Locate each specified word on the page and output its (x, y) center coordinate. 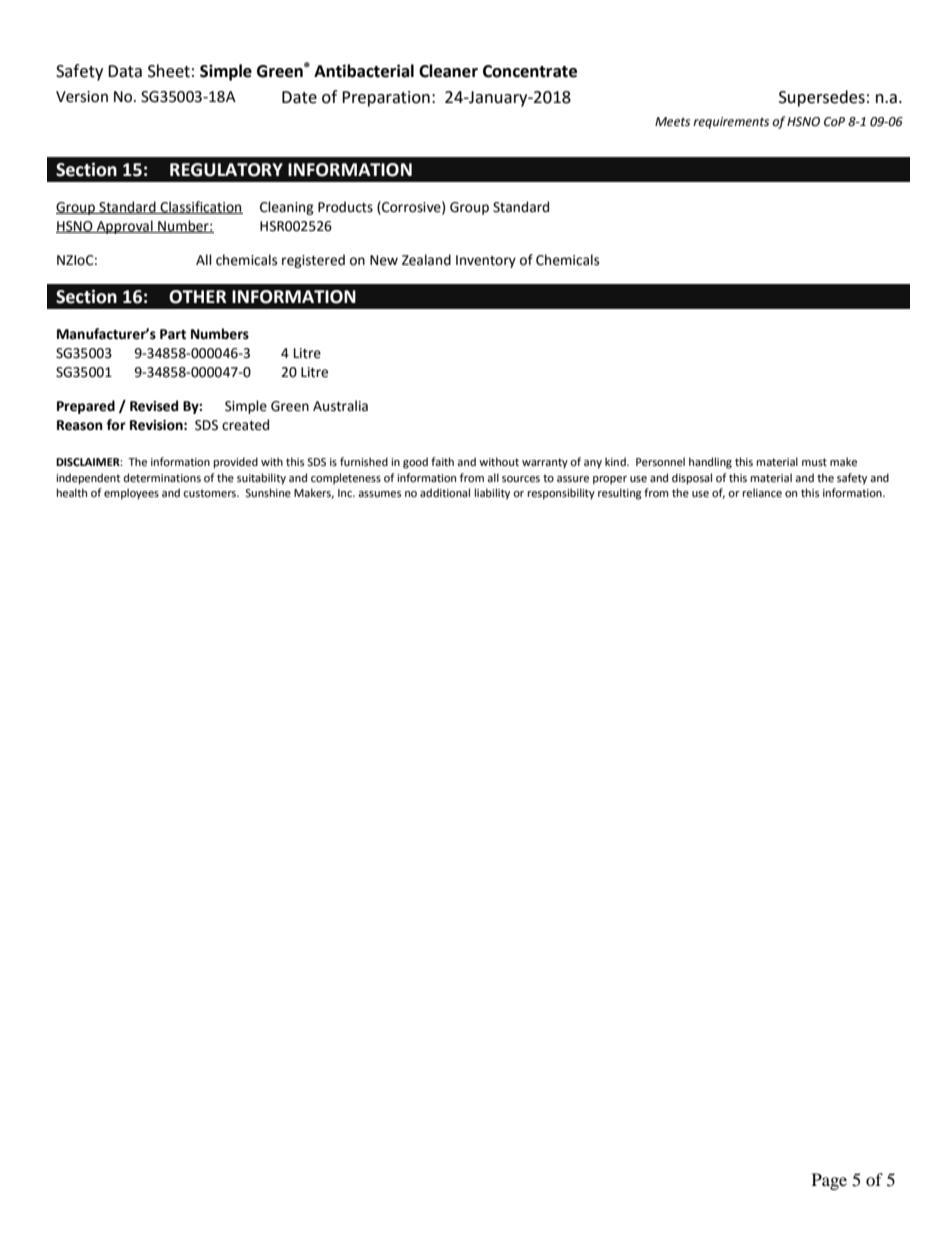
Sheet (169, 71)
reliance (762, 493)
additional (445, 492)
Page (829, 1181)
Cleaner (448, 71)
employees (131, 494)
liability (492, 494)
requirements (731, 123)
